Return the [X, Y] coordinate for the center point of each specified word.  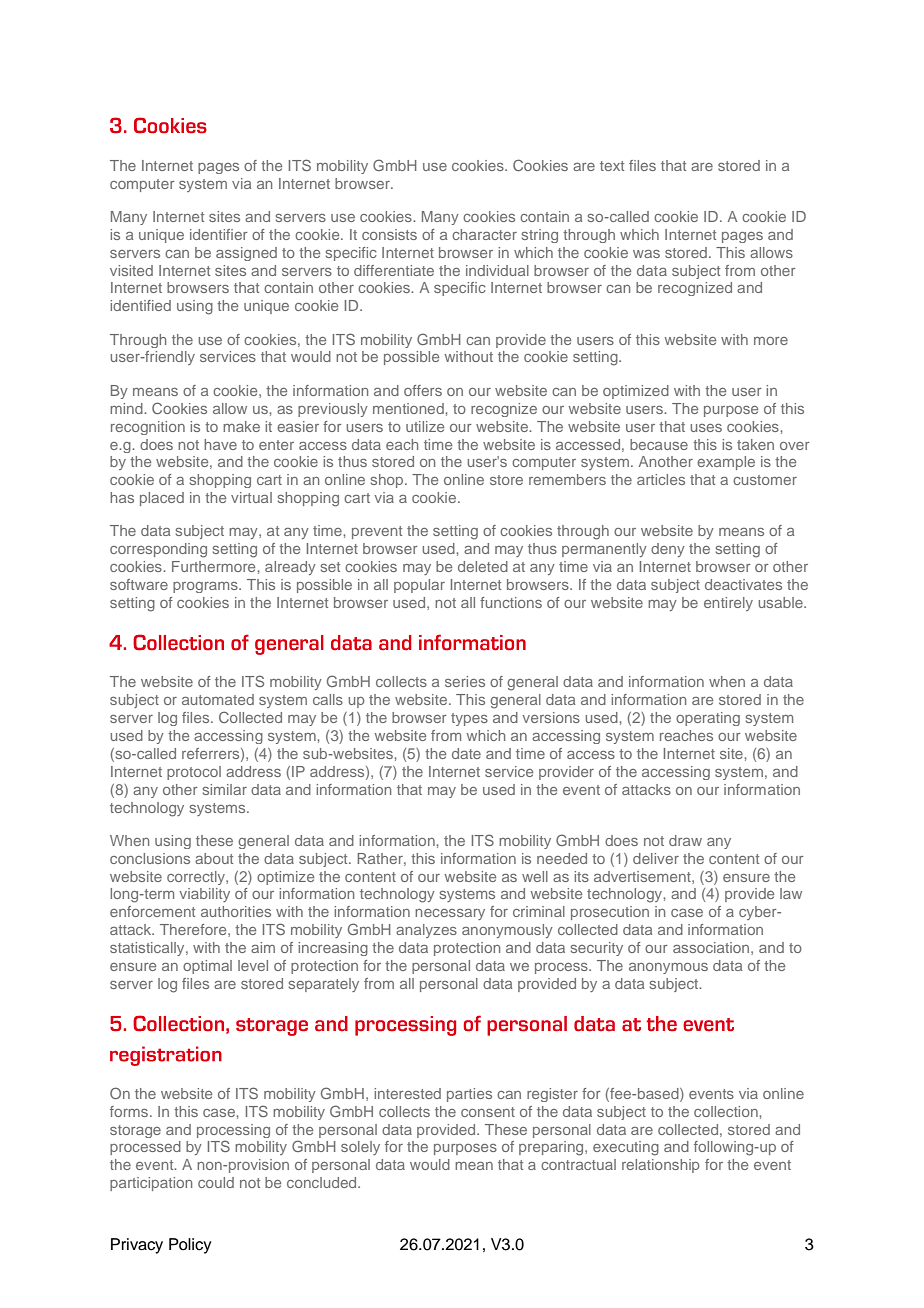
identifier [219, 234]
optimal [207, 967]
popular [419, 586]
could [216, 1182]
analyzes [426, 931]
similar [225, 789]
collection [726, 1111]
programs [206, 587]
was [646, 254]
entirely [728, 604]
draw [685, 840]
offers [423, 390]
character [484, 234]
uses [706, 428]
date [466, 753]
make [241, 426]
